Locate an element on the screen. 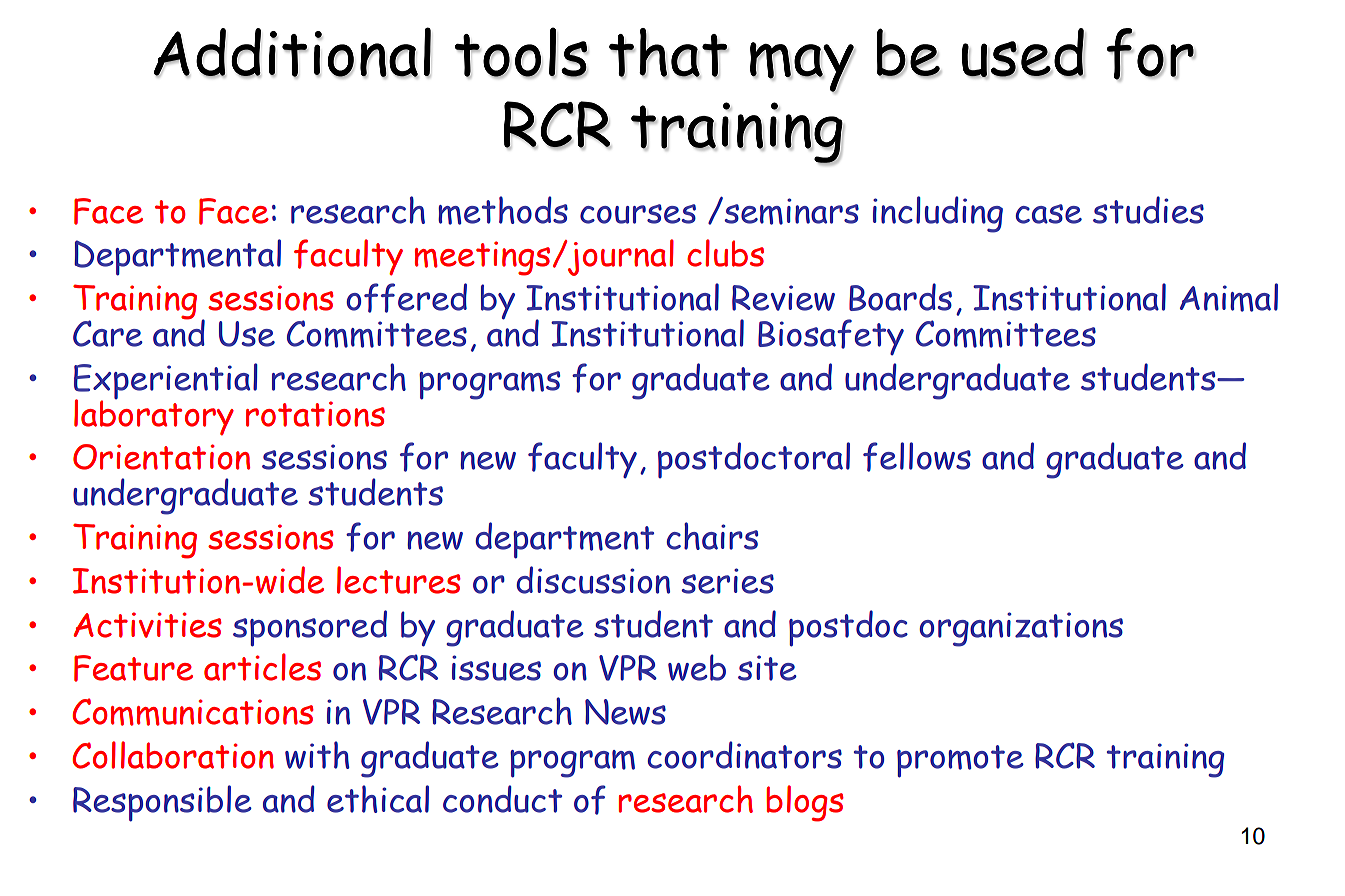 The width and height of the screenshot is (1345, 896). Review is located at coordinates (783, 298).
